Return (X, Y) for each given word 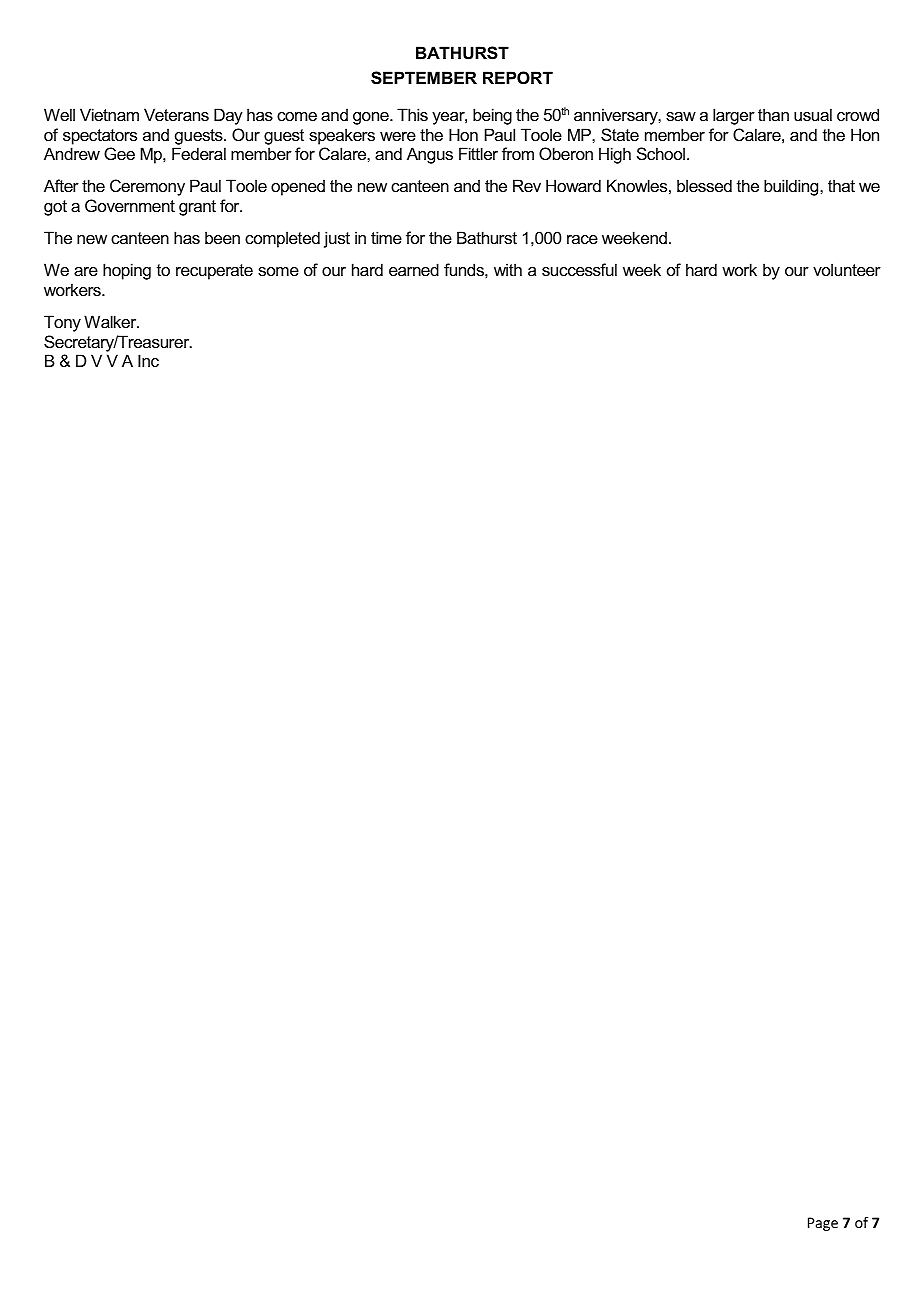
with (508, 269)
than (773, 114)
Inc (148, 360)
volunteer (847, 269)
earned (414, 269)
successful (579, 269)
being (492, 116)
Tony (62, 323)
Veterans (176, 114)
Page (823, 1224)
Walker (111, 321)
